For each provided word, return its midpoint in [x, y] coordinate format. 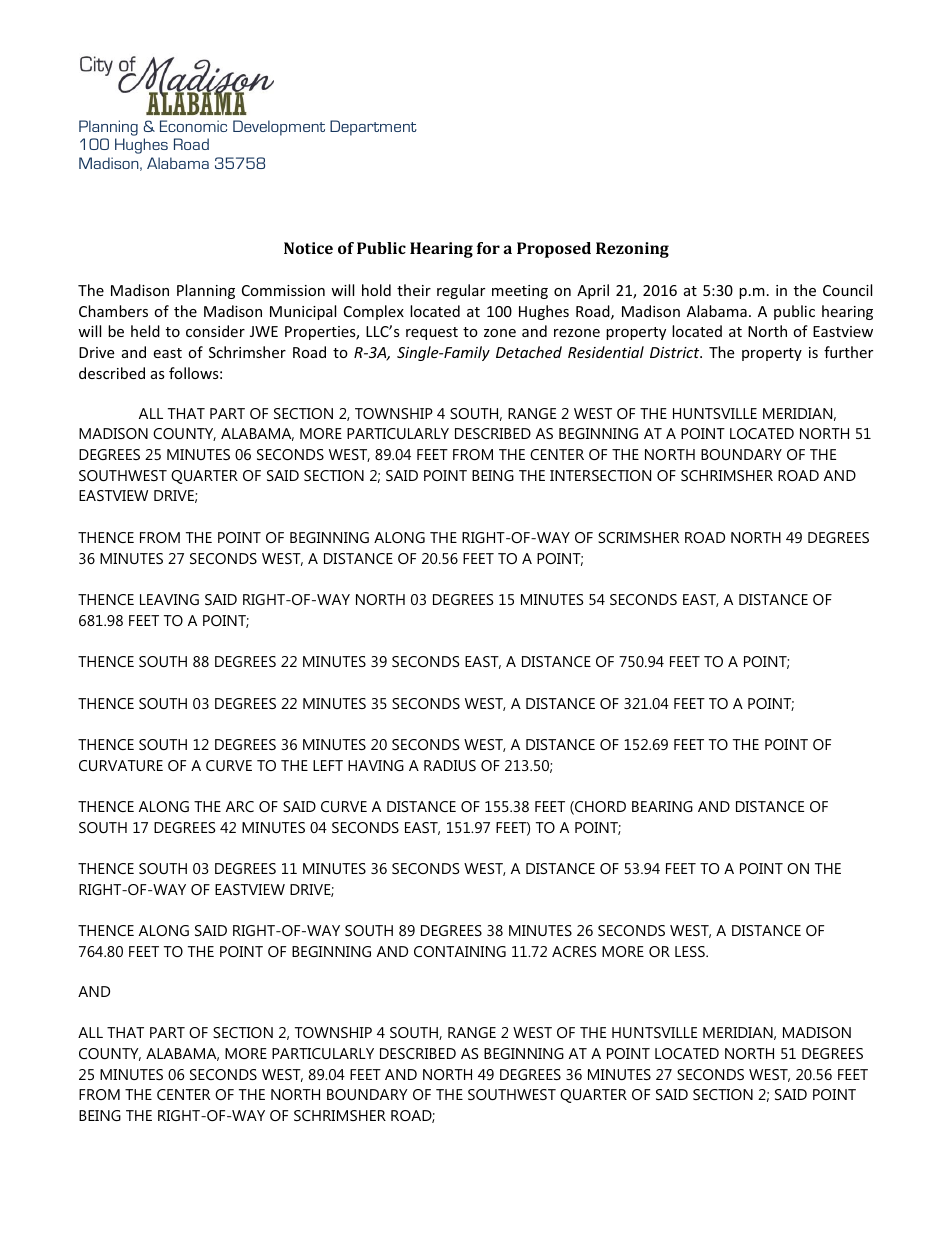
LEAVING [169, 599]
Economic [193, 126]
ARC [240, 806]
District [676, 352]
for [488, 248]
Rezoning [632, 250]
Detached [529, 352]
